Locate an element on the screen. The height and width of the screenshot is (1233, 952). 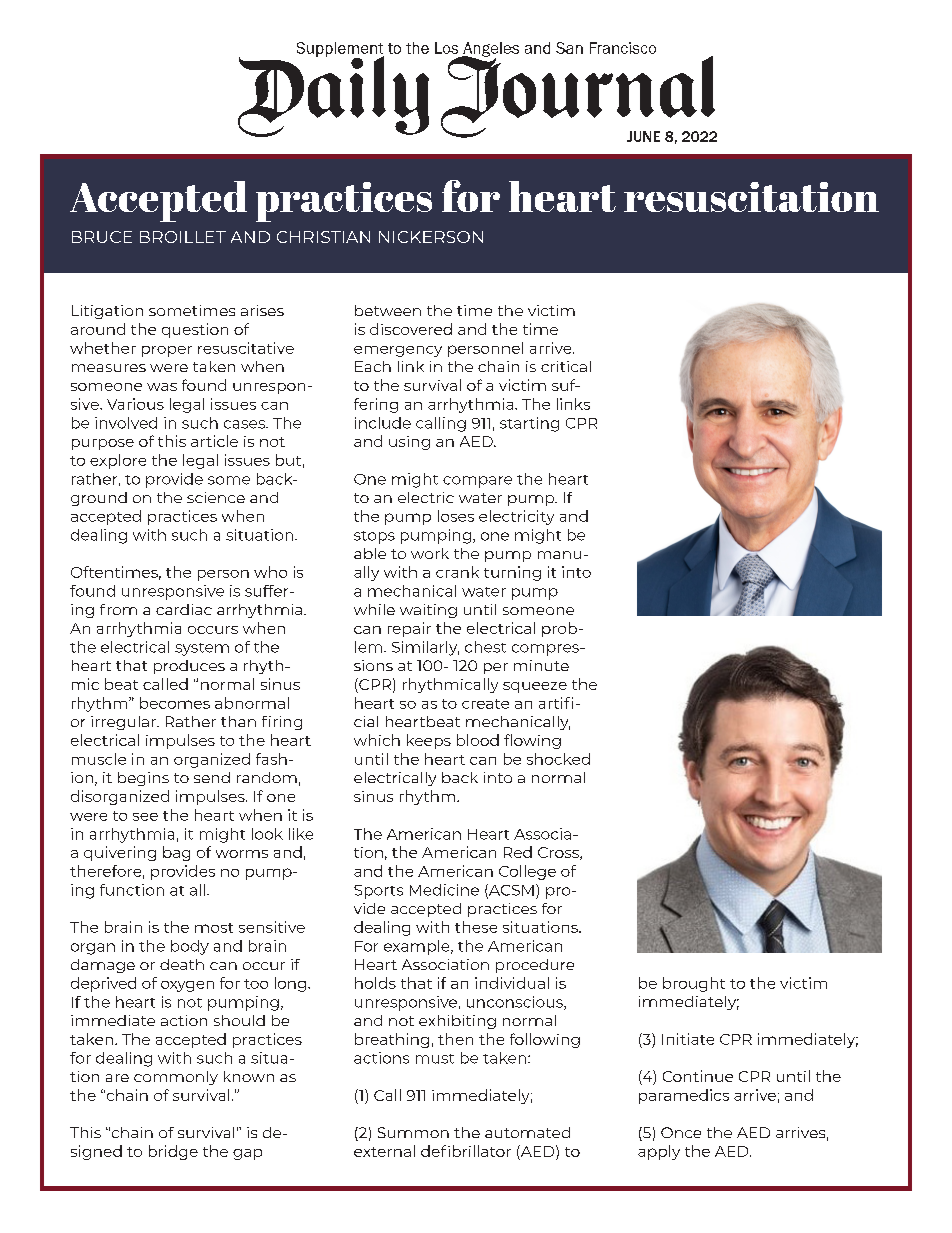
minute is located at coordinates (541, 665).
